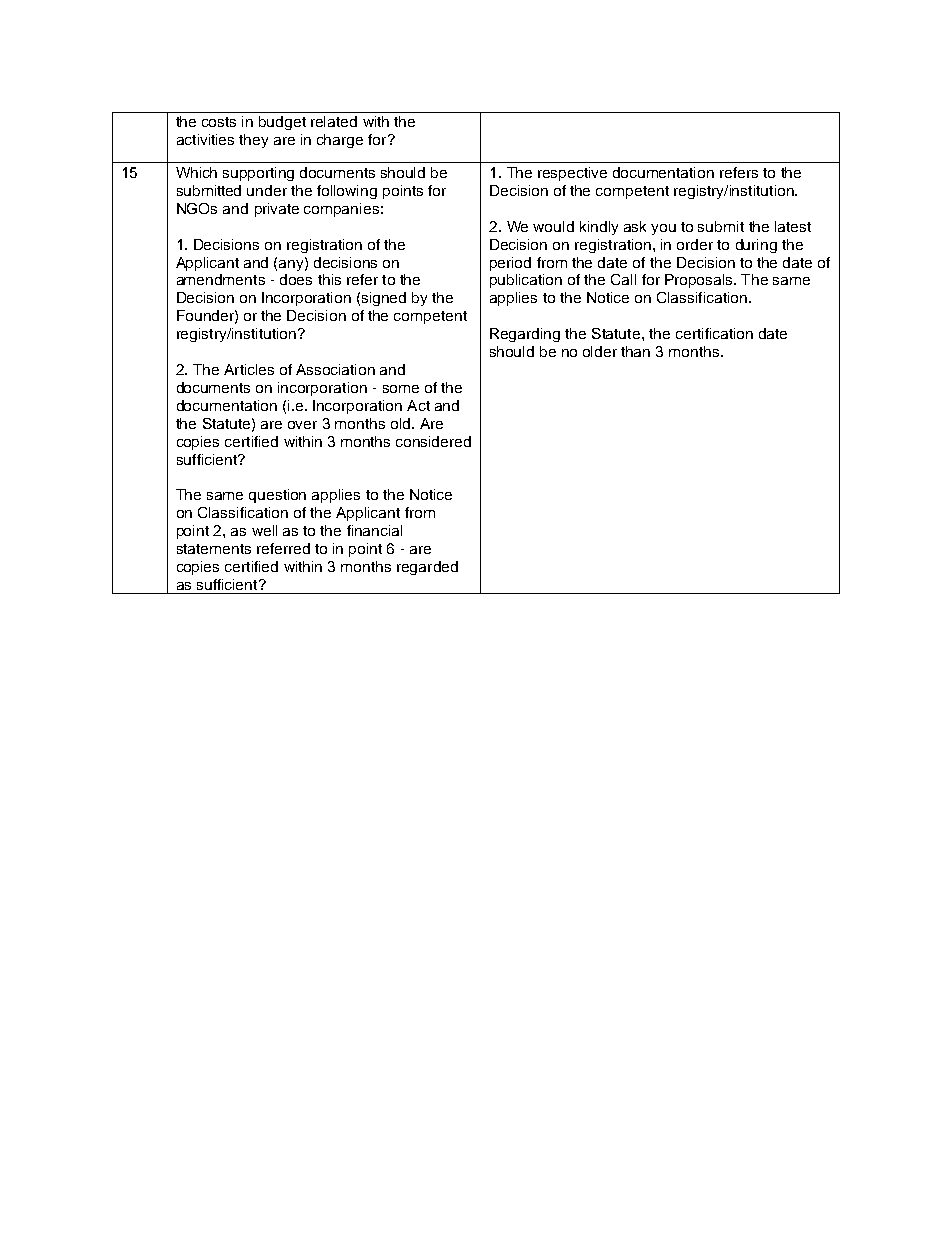 Image resolution: width=952 pixels, height=1233 pixels. Describe the element at coordinates (253, 141) in the page. I see `they` at that location.
